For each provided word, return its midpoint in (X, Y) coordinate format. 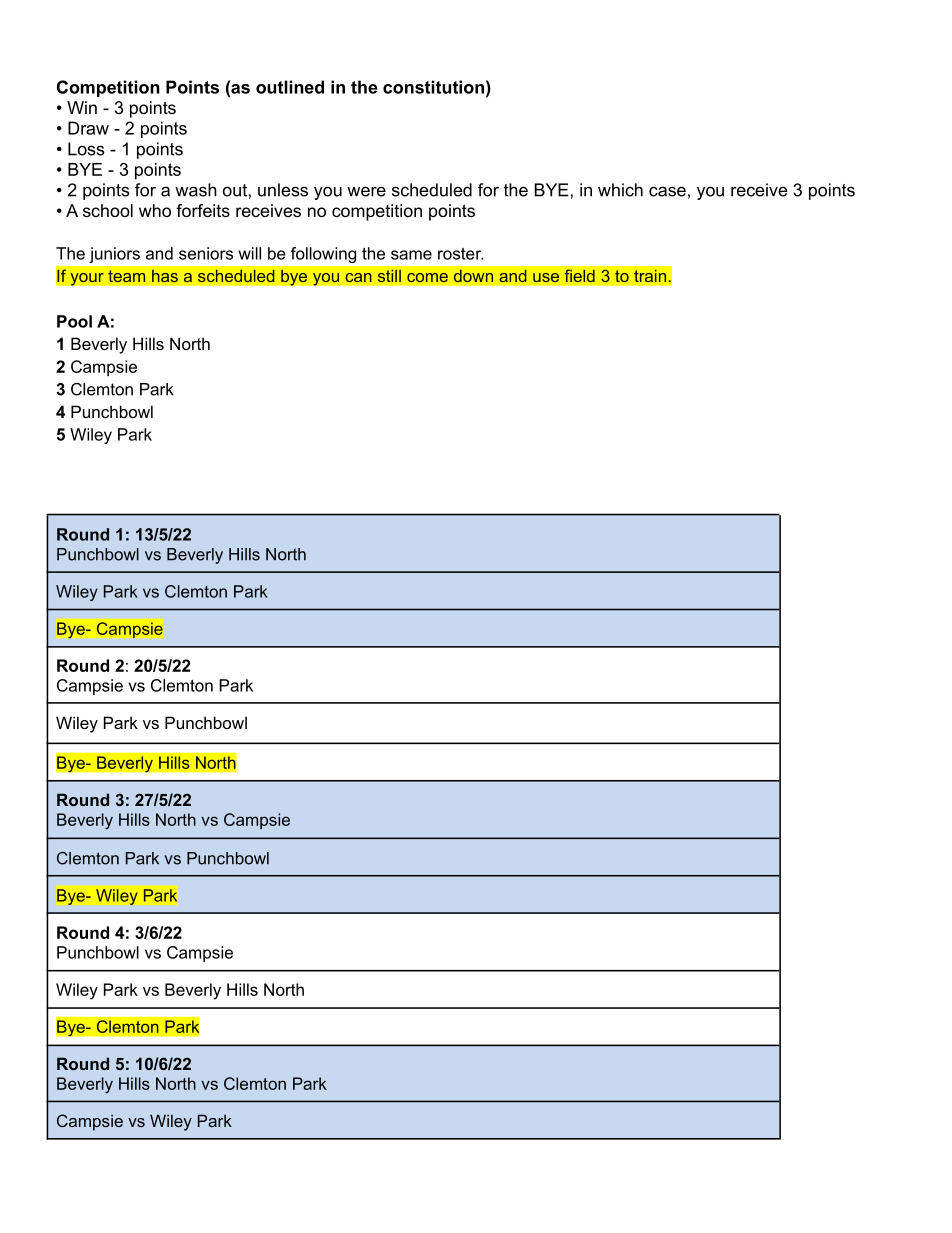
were (366, 191)
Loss (86, 149)
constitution (433, 87)
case (667, 191)
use (546, 277)
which (620, 190)
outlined (290, 87)
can (358, 277)
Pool (74, 321)
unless (283, 190)
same (411, 255)
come (427, 277)
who (155, 210)
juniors (114, 255)
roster (461, 254)
